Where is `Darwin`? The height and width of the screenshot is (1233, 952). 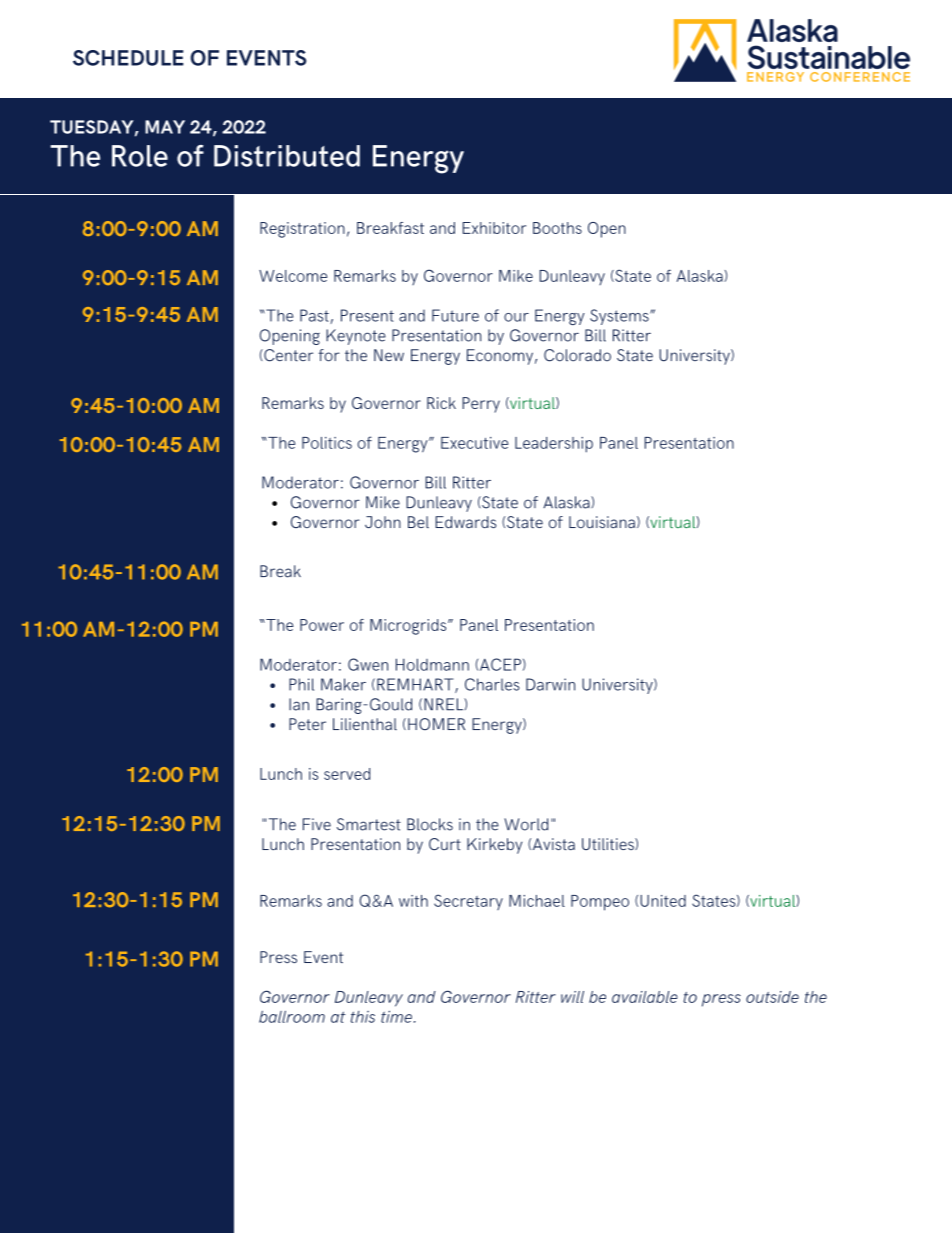
Darwin is located at coordinates (550, 684).
